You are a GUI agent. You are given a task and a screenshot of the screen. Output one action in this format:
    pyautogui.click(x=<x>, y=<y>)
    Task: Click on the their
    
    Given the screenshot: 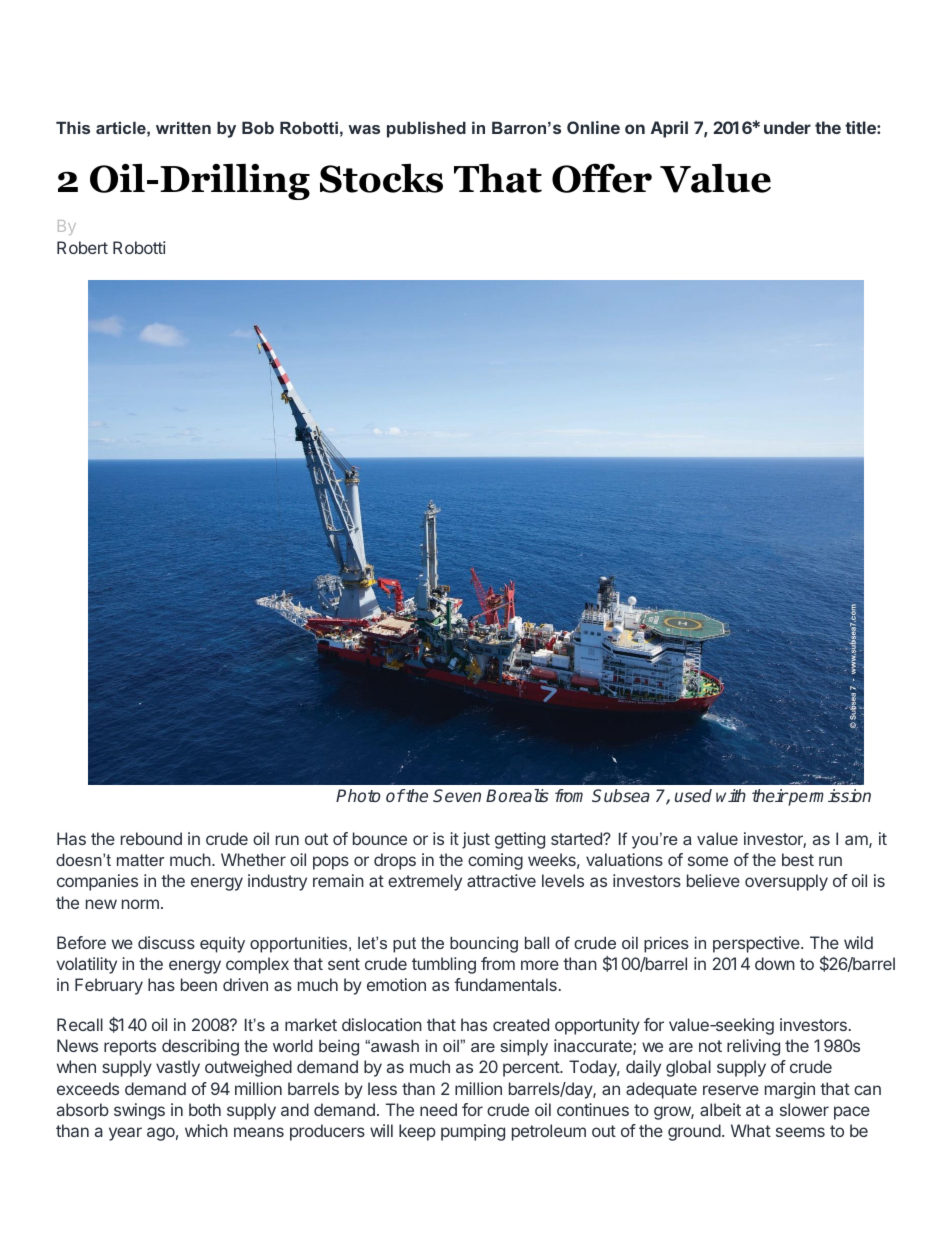 What is the action you would take?
    pyautogui.click(x=770, y=795)
